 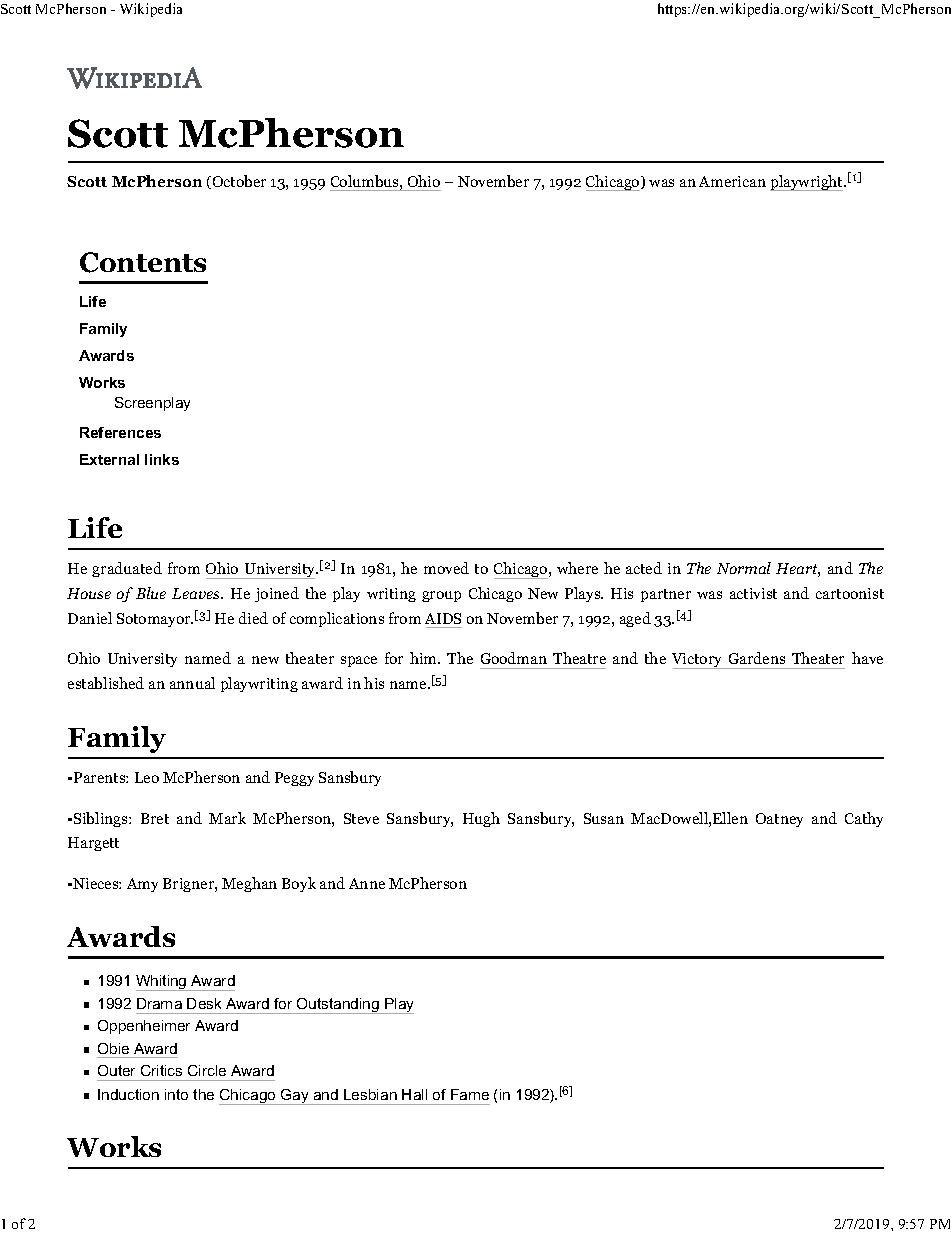 I want to click on Gardens, so click(x=757, y=658).
